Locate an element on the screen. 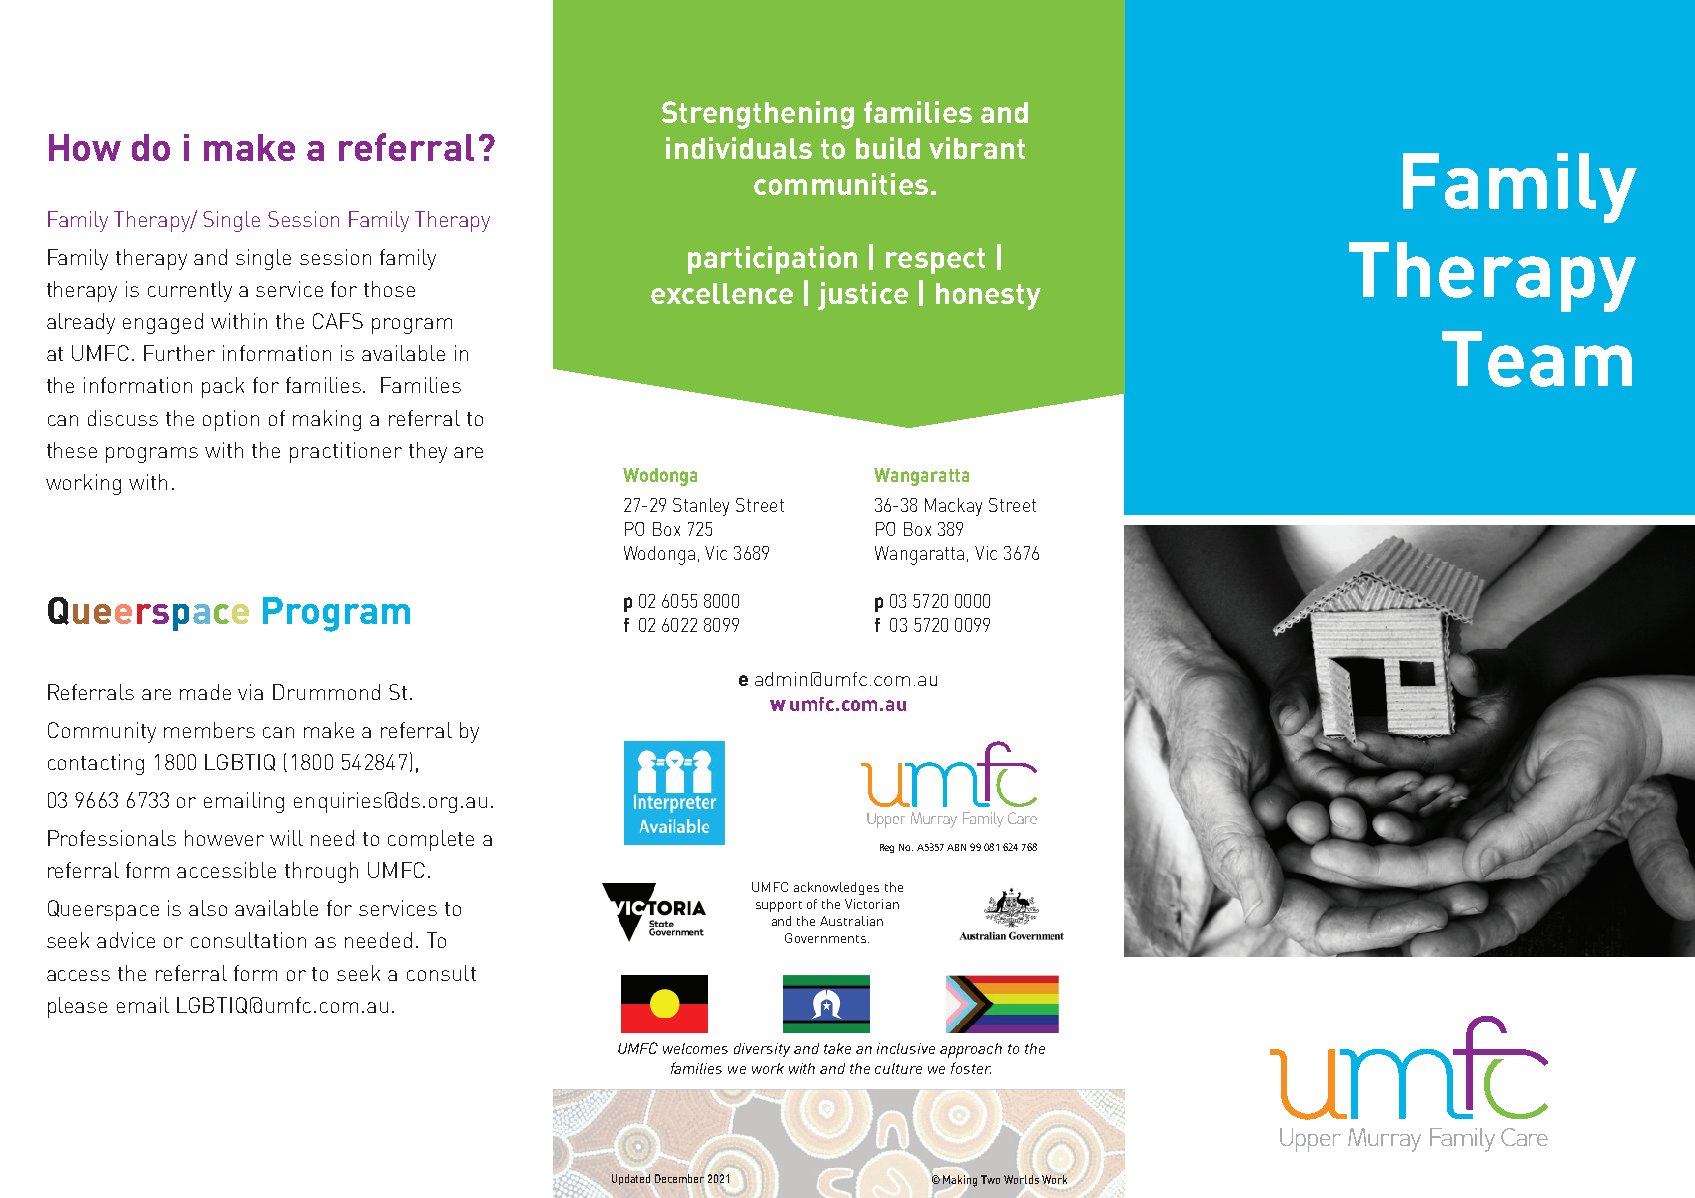  vibrant is located at coordinates (977, 148).
